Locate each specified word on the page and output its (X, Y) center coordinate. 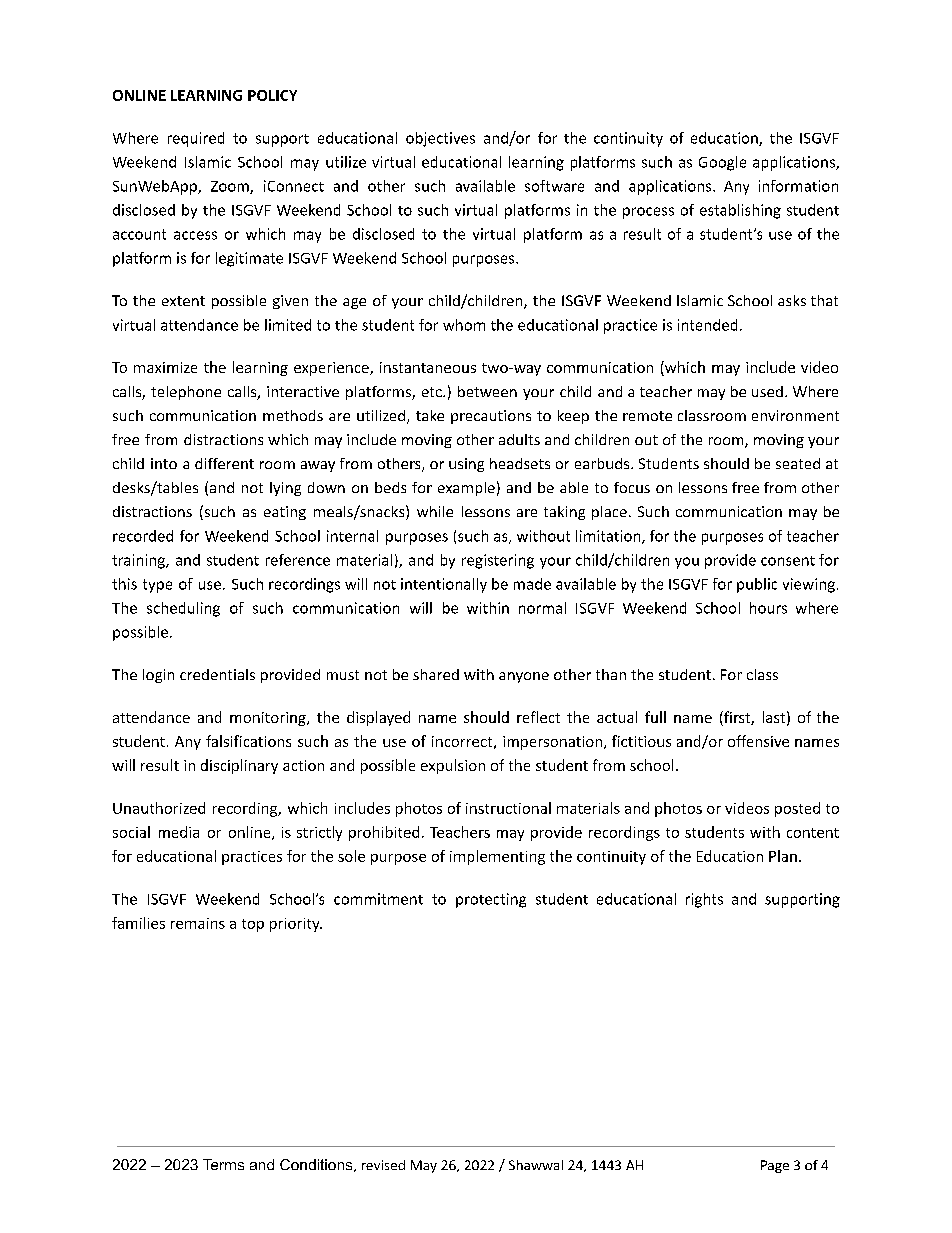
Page (775, 1166)
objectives (440, 139)
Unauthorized (159, 808)
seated (798, 463)
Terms (223, 1164)
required (196, 139)
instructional (508, 808)
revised (383, 1165)
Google (722, 163)
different (224, 463)
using (466, 465)
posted (797, 809)
